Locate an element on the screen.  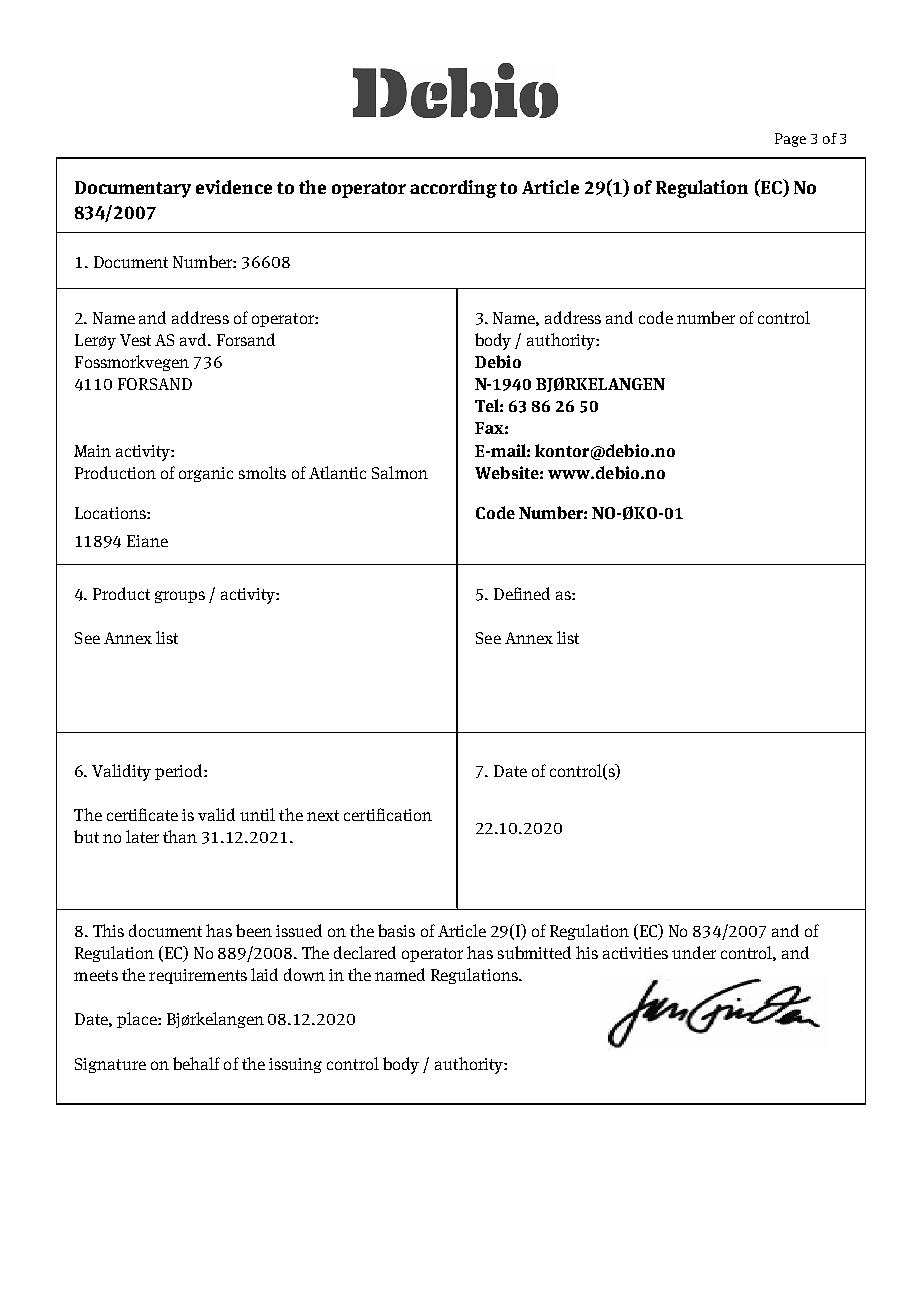
according is located at coordinates (453, 189).
